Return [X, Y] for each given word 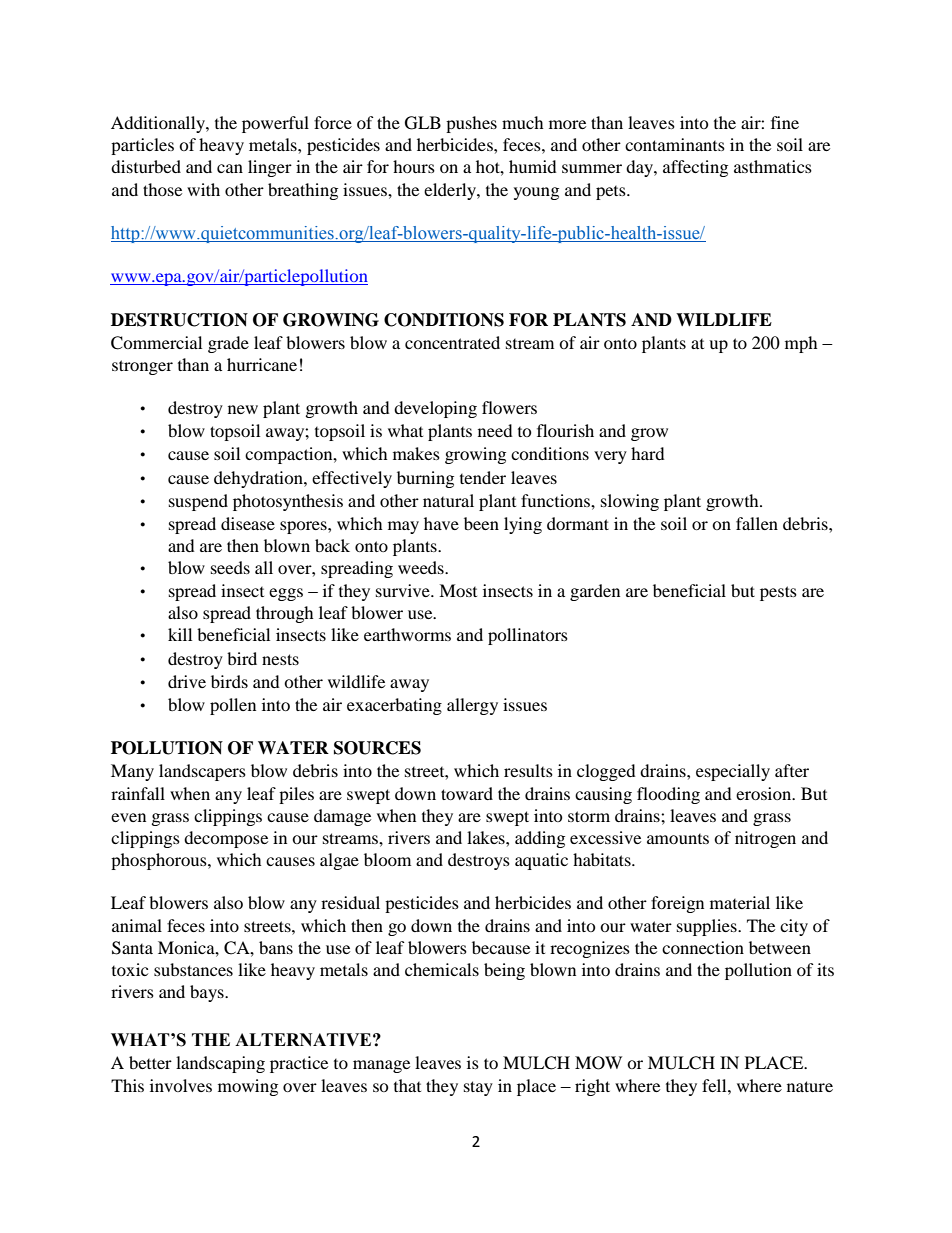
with [203, 189]
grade [228, 344]
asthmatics [773, 166]
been [481, 523]
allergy [472, 706]
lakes [487, 837]
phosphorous [160, 861]
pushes [471, 124]
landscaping [220, 1064]
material [740, 902]
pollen [233, 706]
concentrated [452, 342]
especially [733, 772]
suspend [198, 502]
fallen [757, 523]
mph [801, 344]
